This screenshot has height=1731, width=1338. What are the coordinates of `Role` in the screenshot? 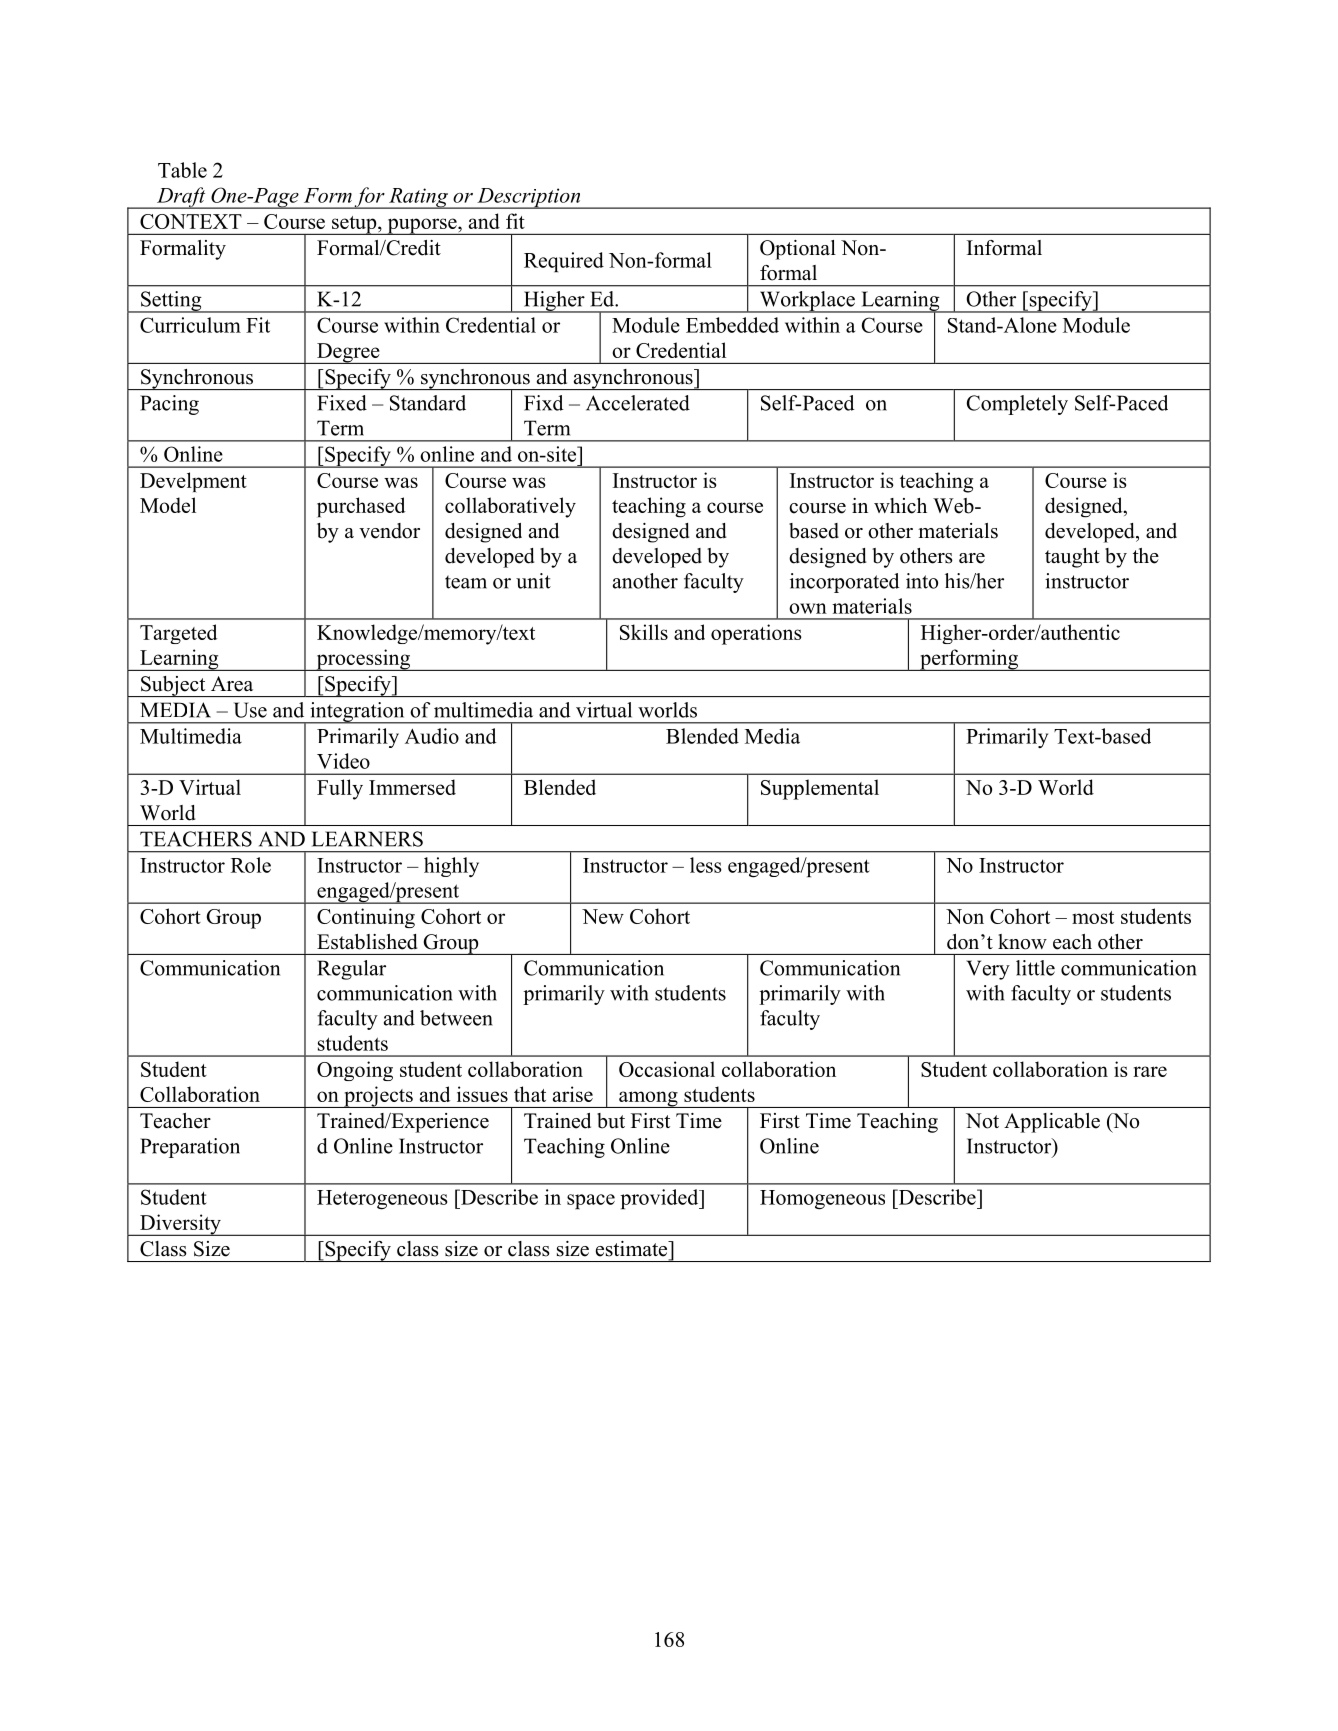 It's located at (251, 865).
